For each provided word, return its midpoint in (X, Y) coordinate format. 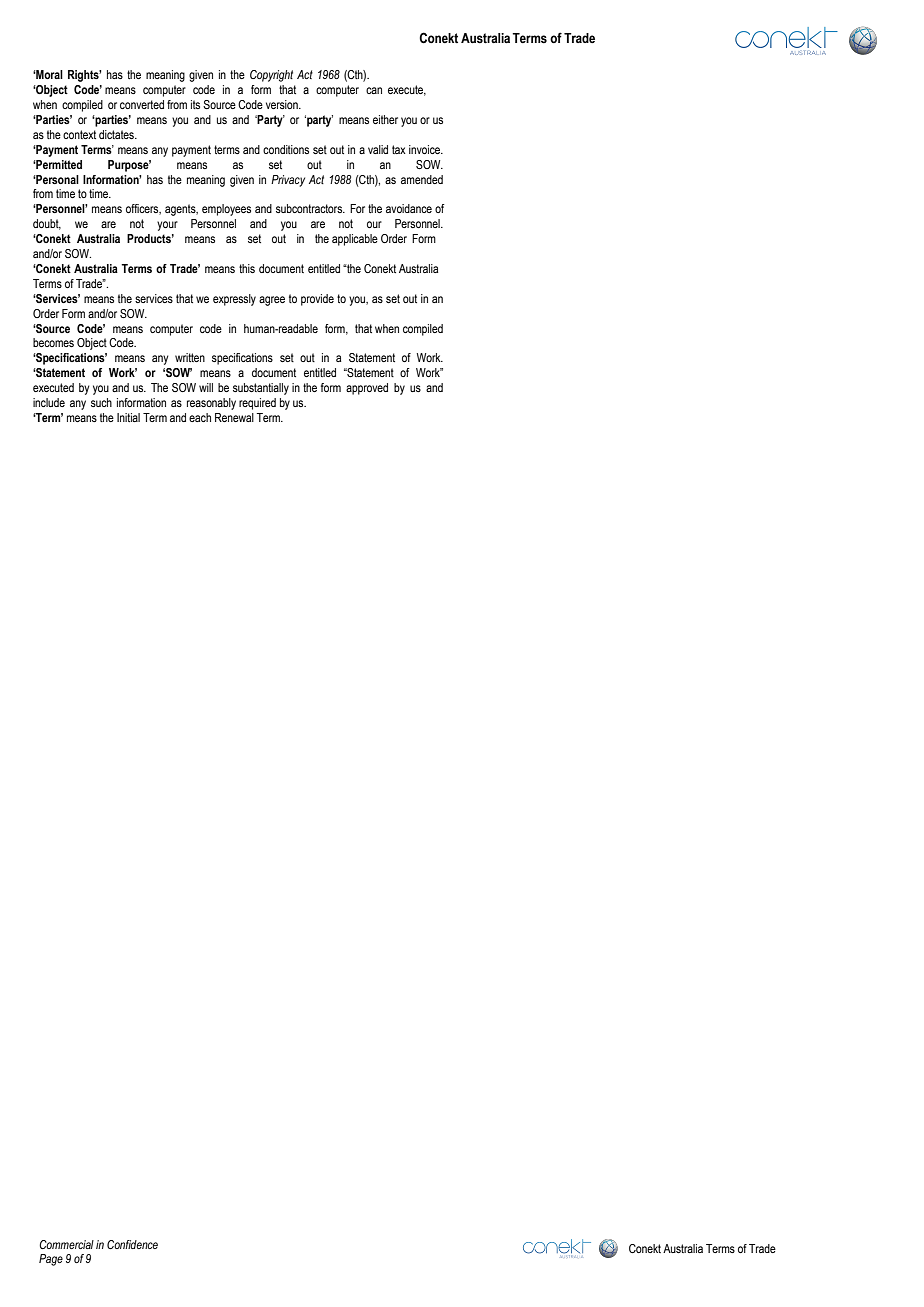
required (257, 404)
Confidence (132, 1244)
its (195, 104)
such (101, 402)
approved (367, 389)
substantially (261, 389)
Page (51, 1260)
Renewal (234, 417)
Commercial (66, 1244)
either (385, 119)
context (79, 134)
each (200, 417)
